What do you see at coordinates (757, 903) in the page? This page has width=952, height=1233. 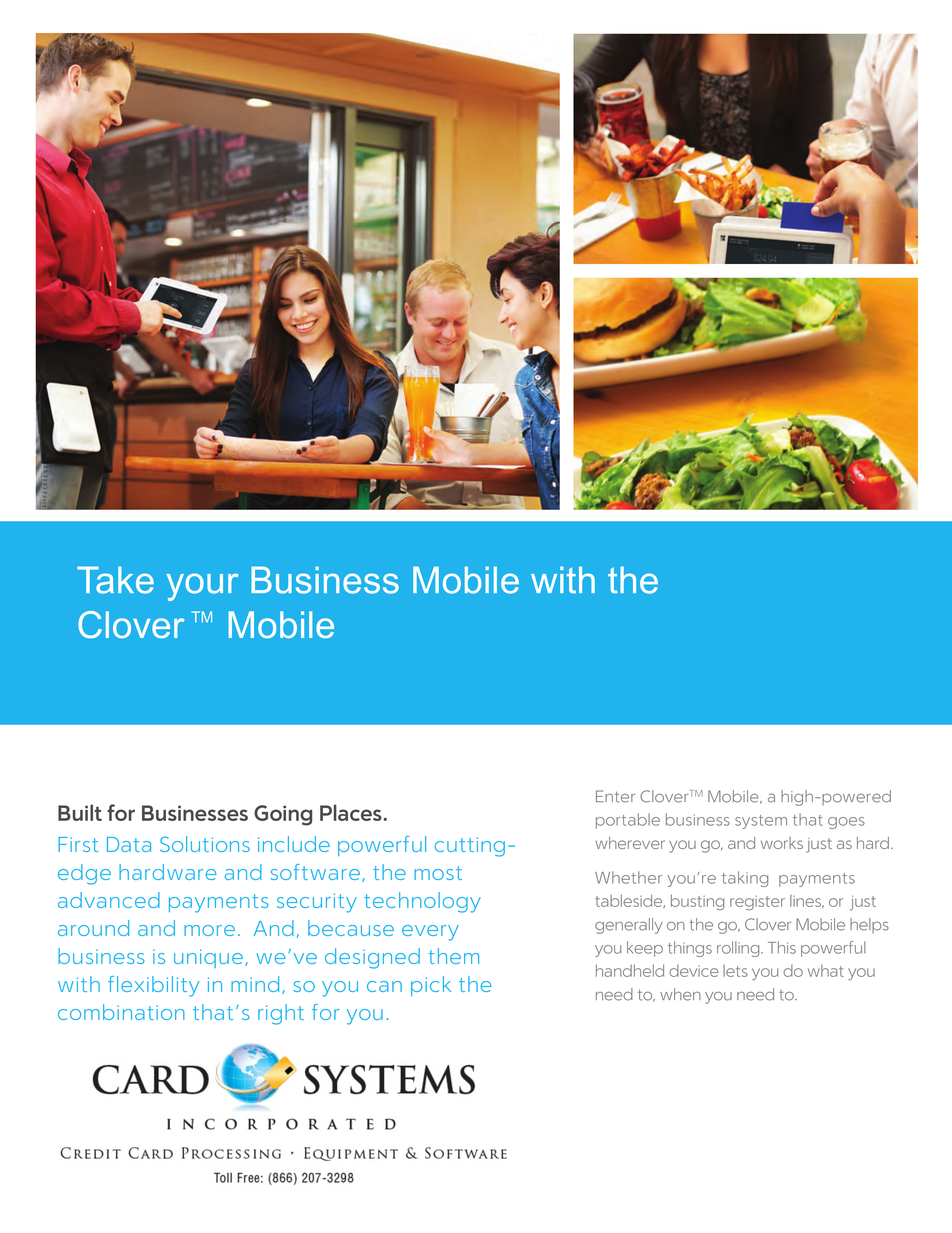 I see `register` at bounding box center [757, 903].
